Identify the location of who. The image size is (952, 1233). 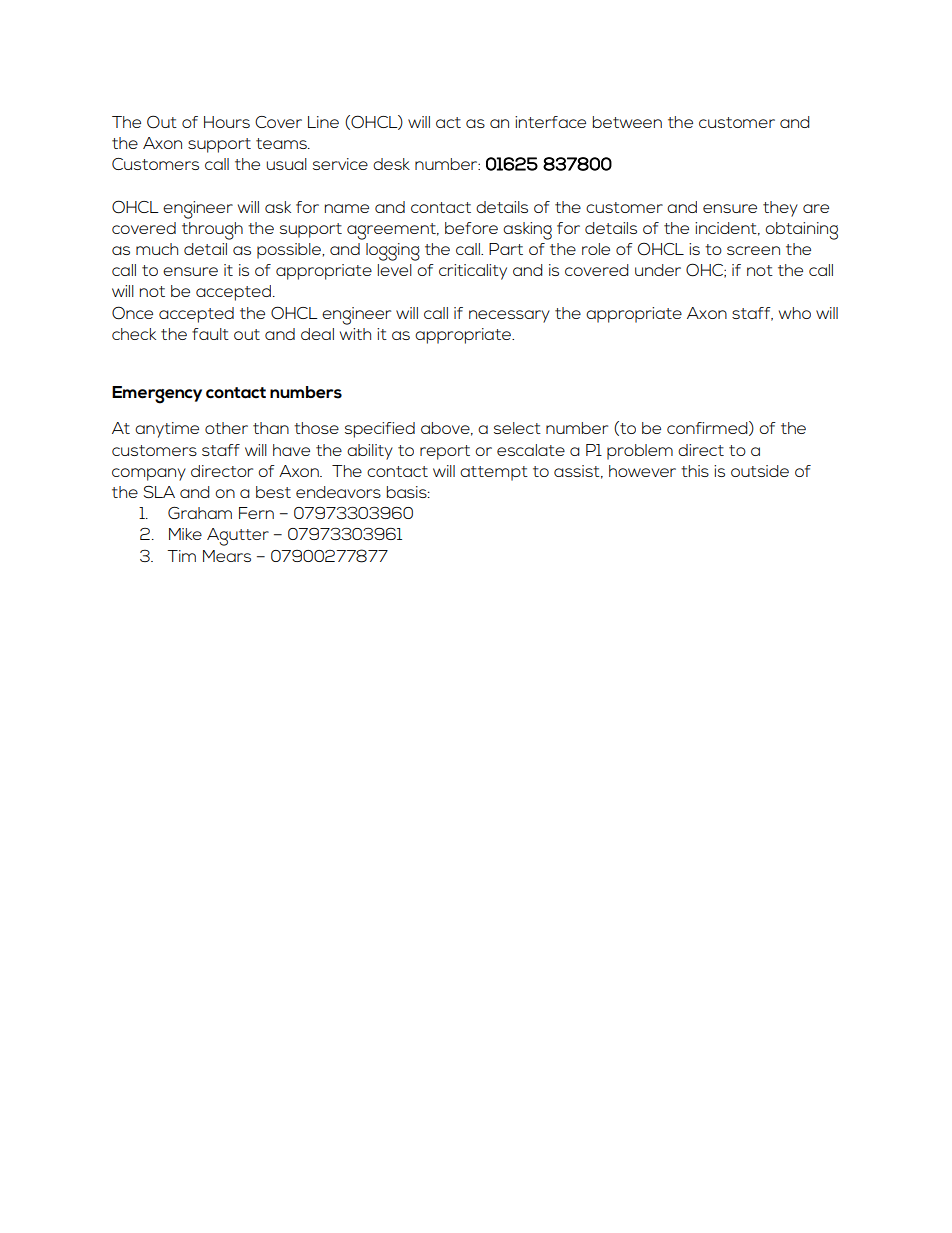
(795, 313).
